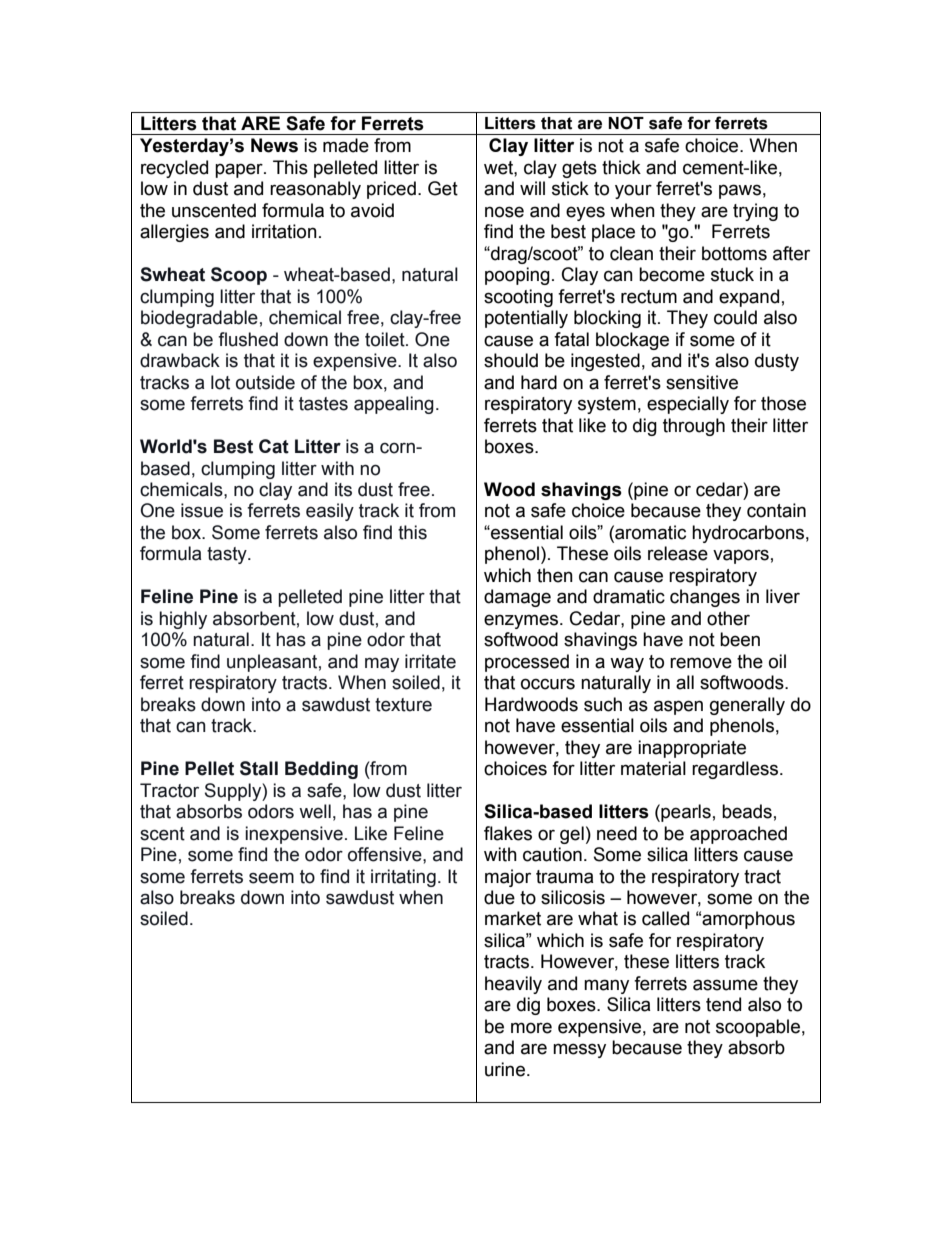  Describe the element at coordinates (705, 598) in the image. I see `changes` at that location.
